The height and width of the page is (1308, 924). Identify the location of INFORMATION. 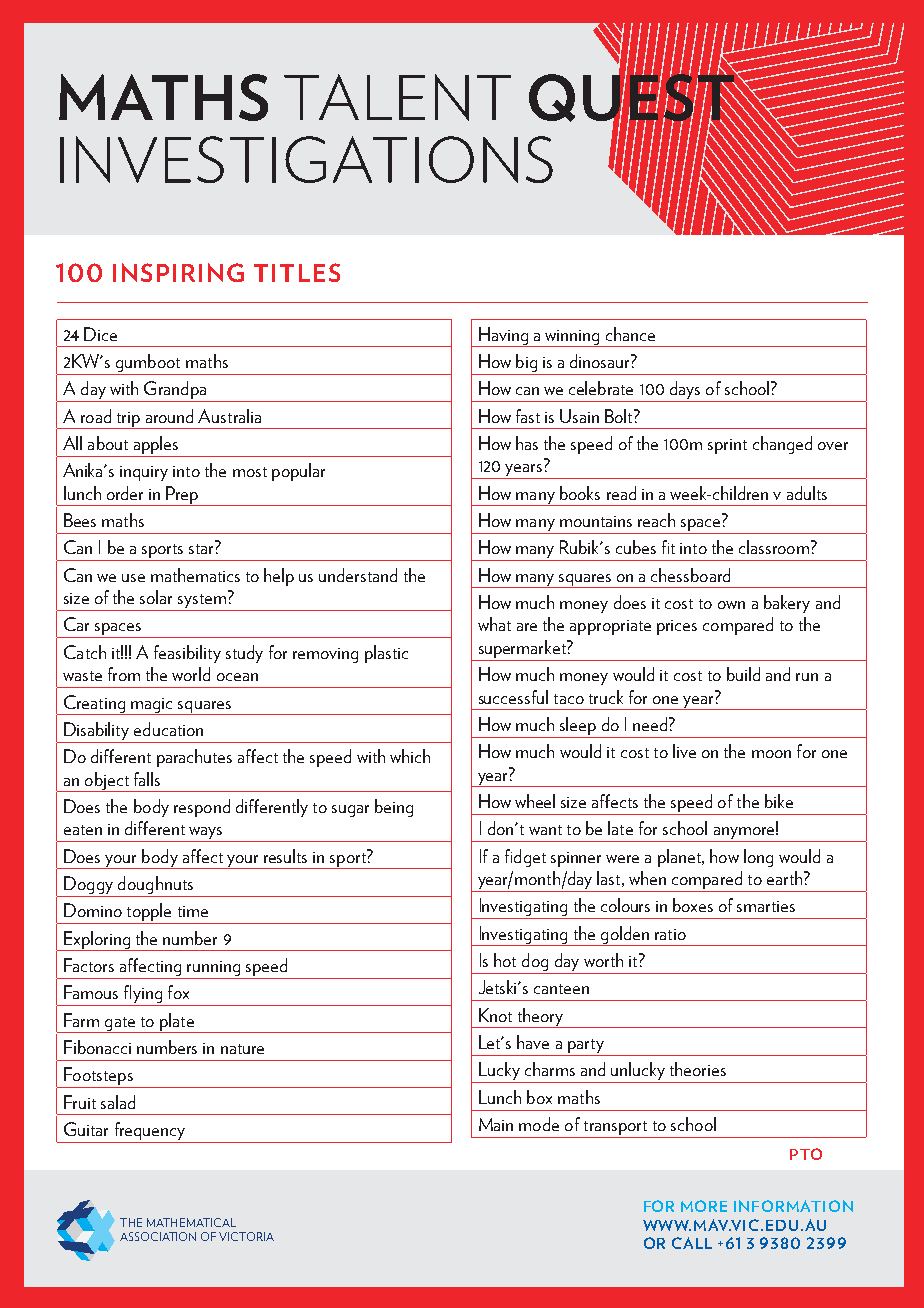
(793, 1206).
